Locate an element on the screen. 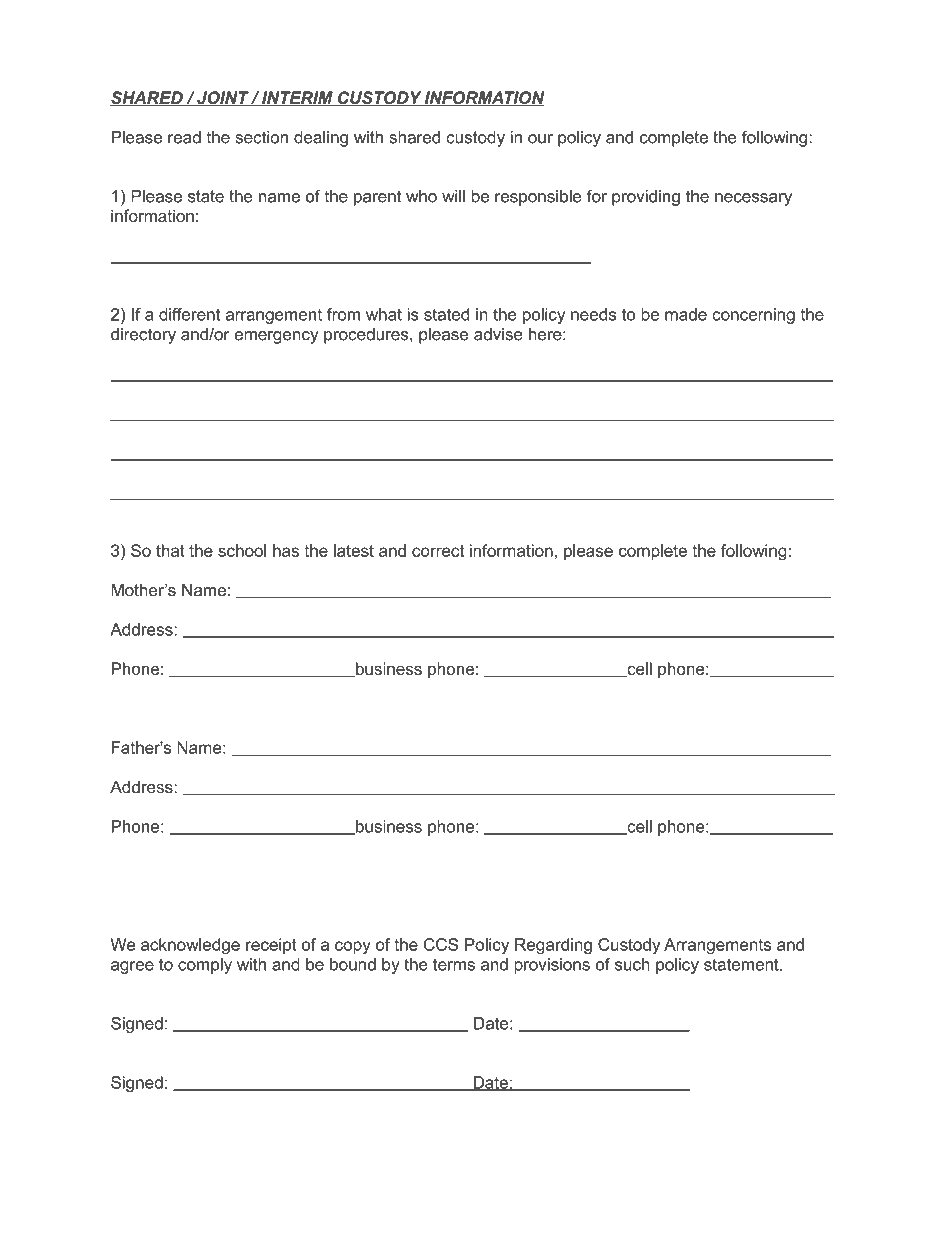 Image resolution: width=952 pixels, height=1233 pixels. school is located at coordinates (242, 550).
